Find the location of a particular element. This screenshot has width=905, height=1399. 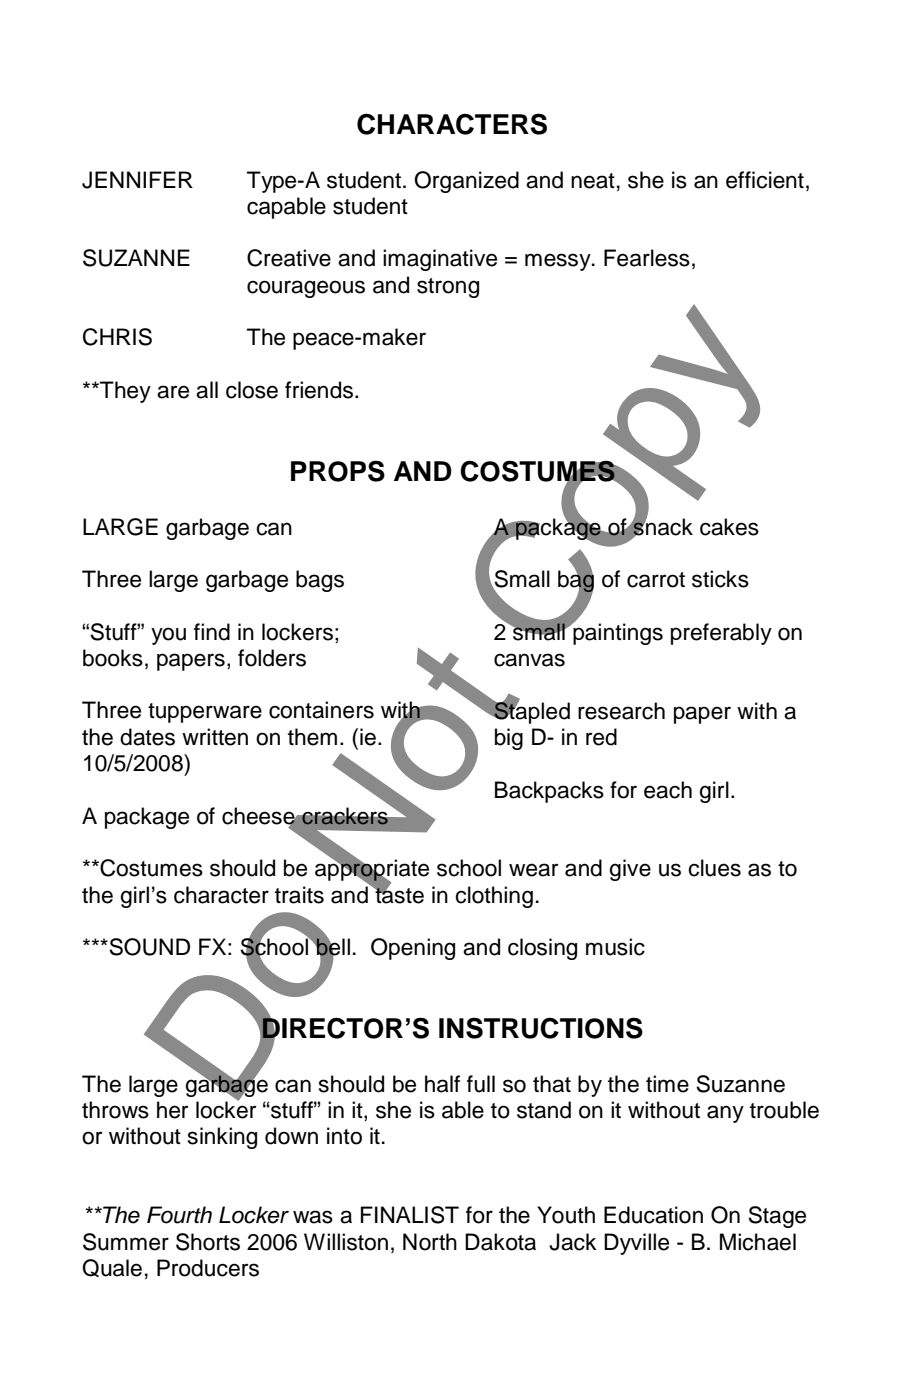

Opening is located at coordinates (413, 949).
